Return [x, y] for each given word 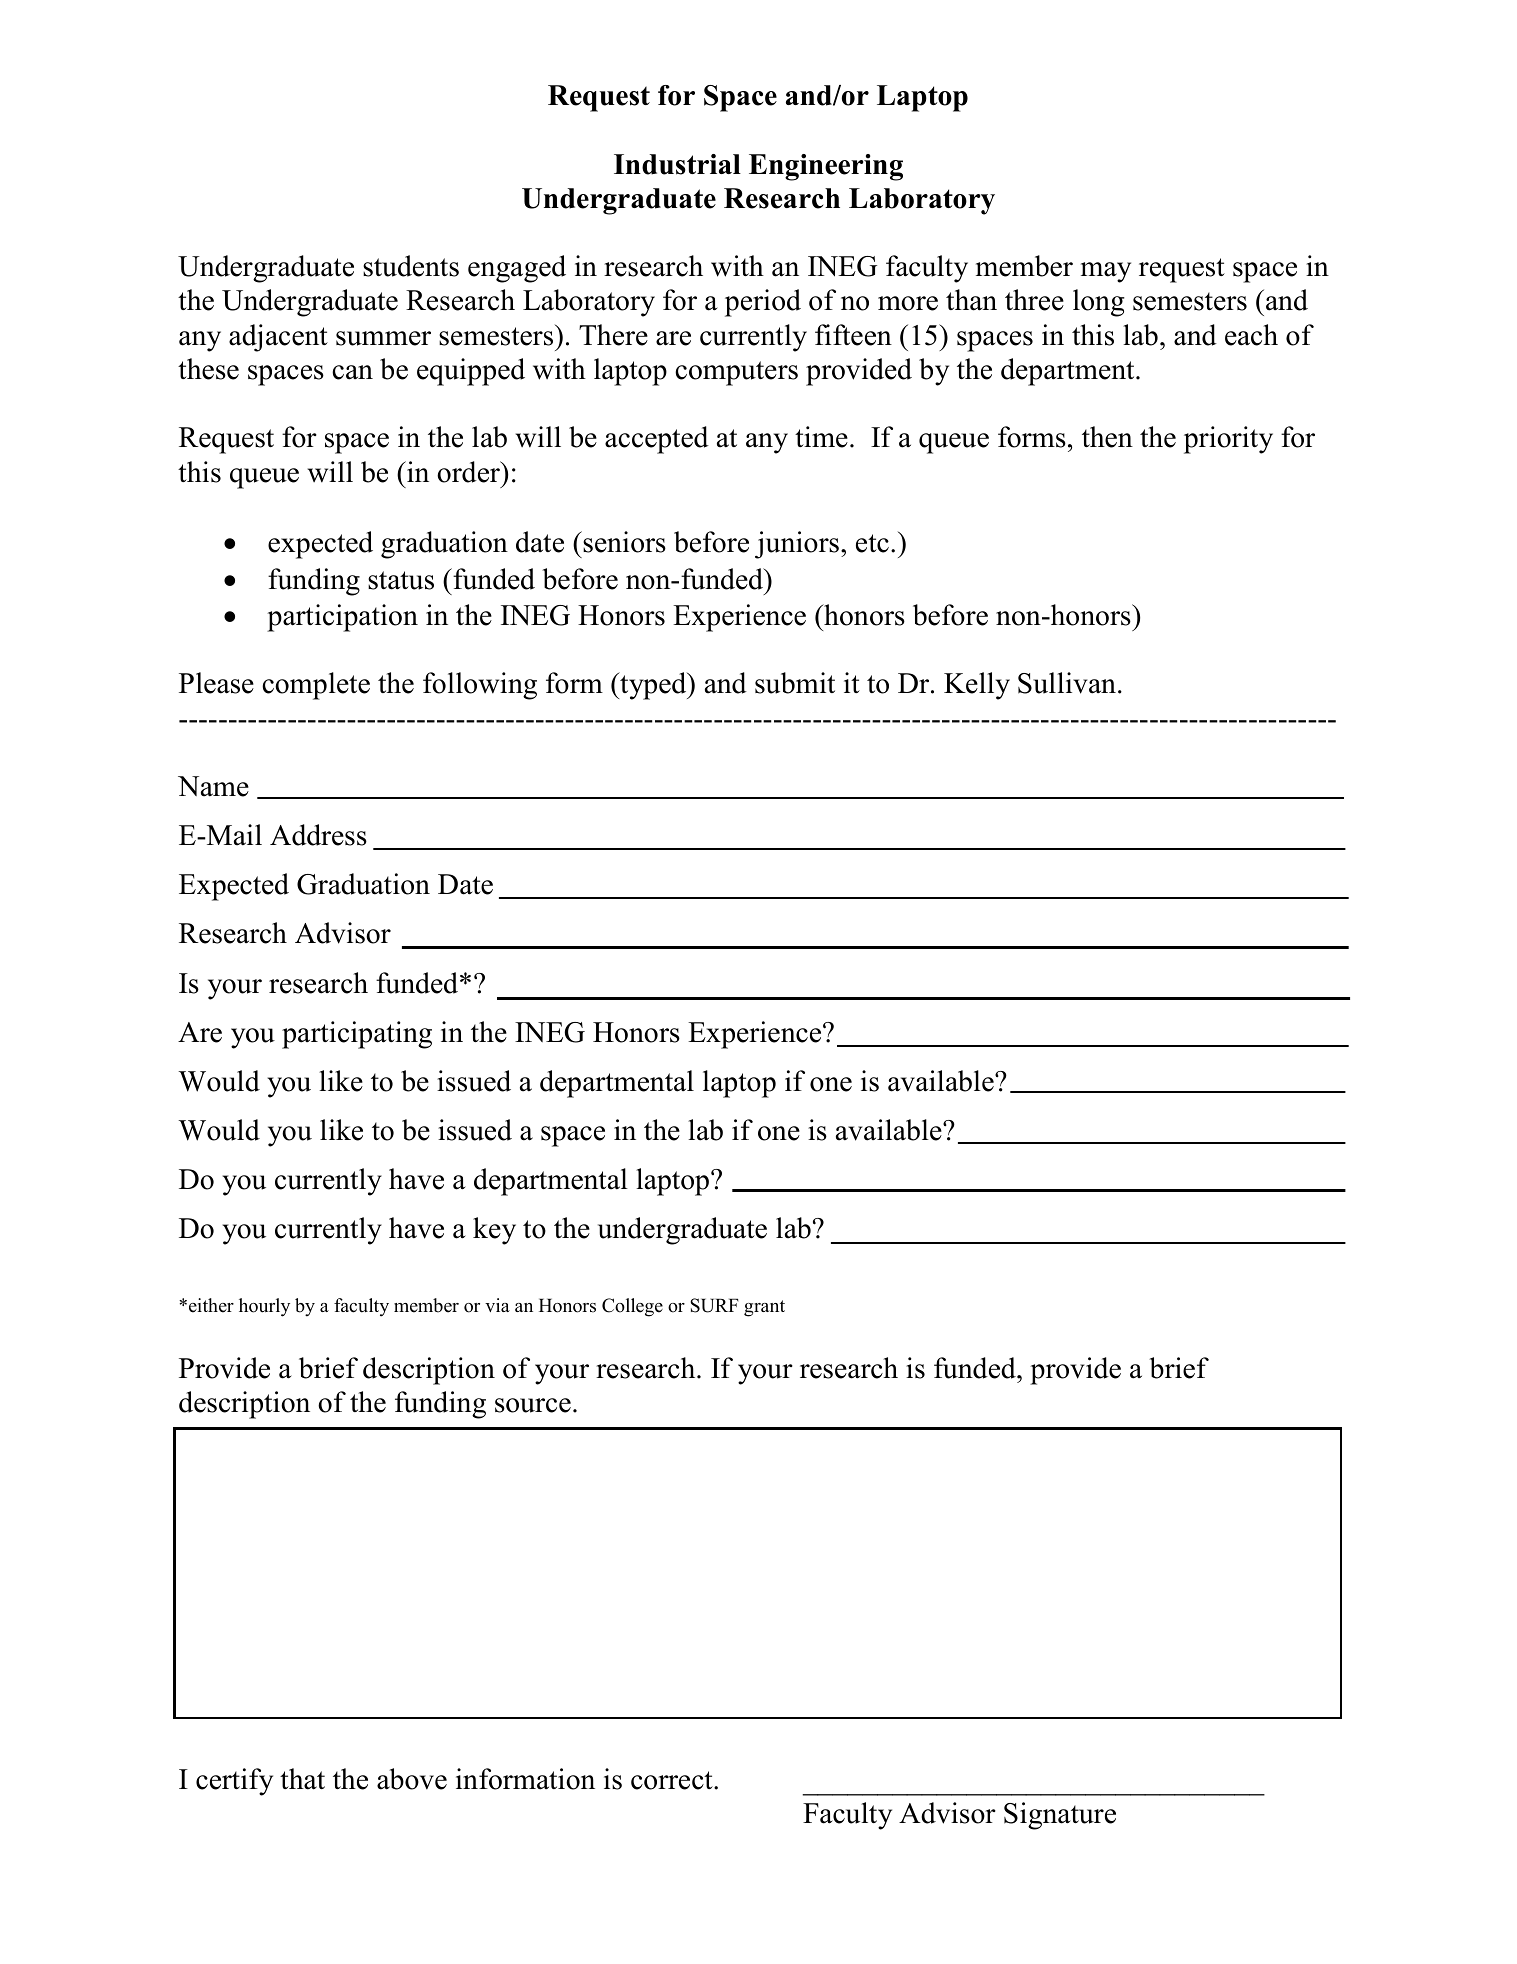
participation [342, 618]
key [494, 1231]
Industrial [677, 164]
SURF [714, 1305]
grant [764, 1308]
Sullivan [1067, 683]
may [1106, 272]
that [302, 1779]
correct [673, 1780]
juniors [797, 545]
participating [357, 1035]
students [411, 266]
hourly [264, 1307]
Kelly [977, 686]
